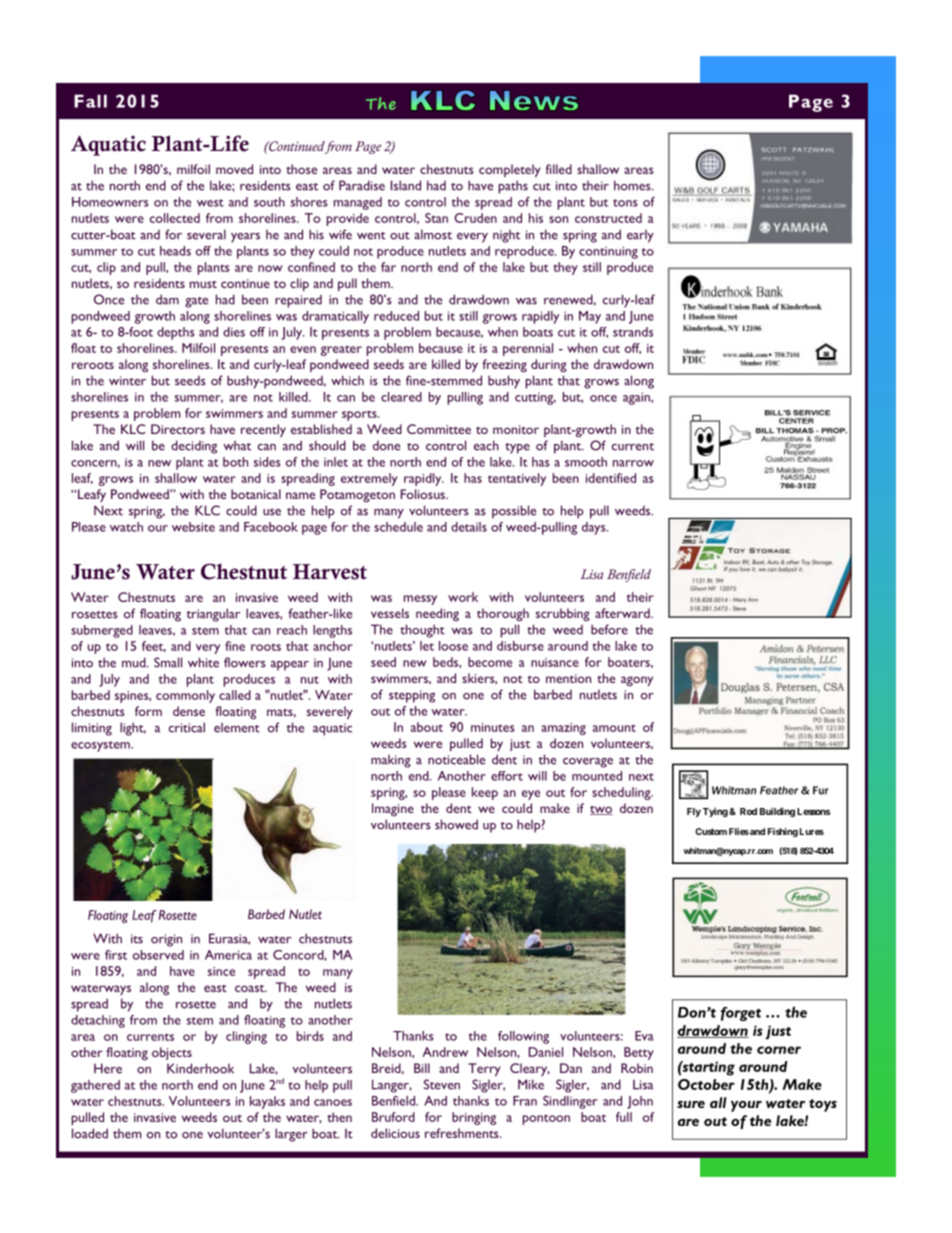  Describe the element at coordinates (437, 614) in the screenshot. I see `needing` at that location.
